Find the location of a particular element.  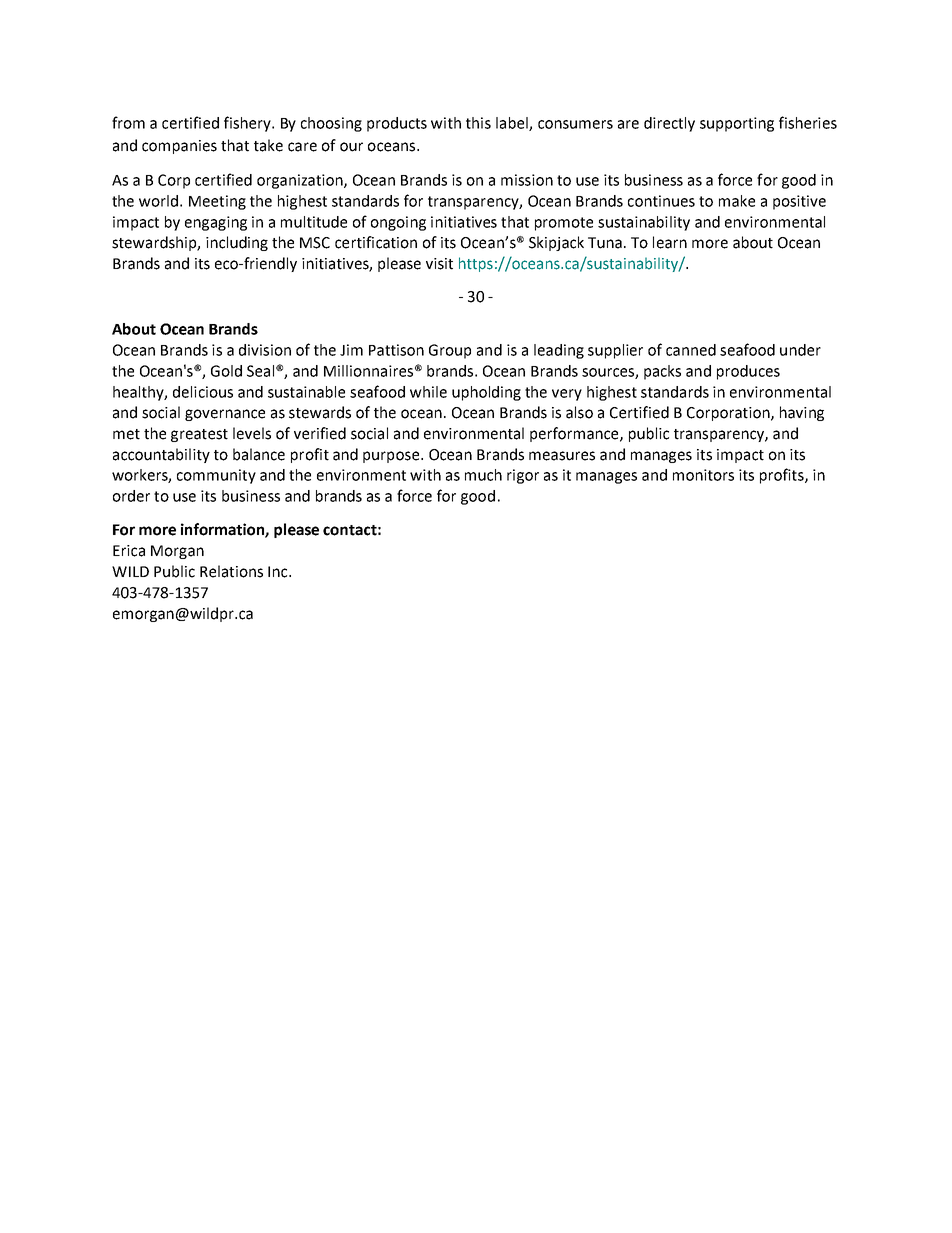

division is located at coordinates (265, 350).
